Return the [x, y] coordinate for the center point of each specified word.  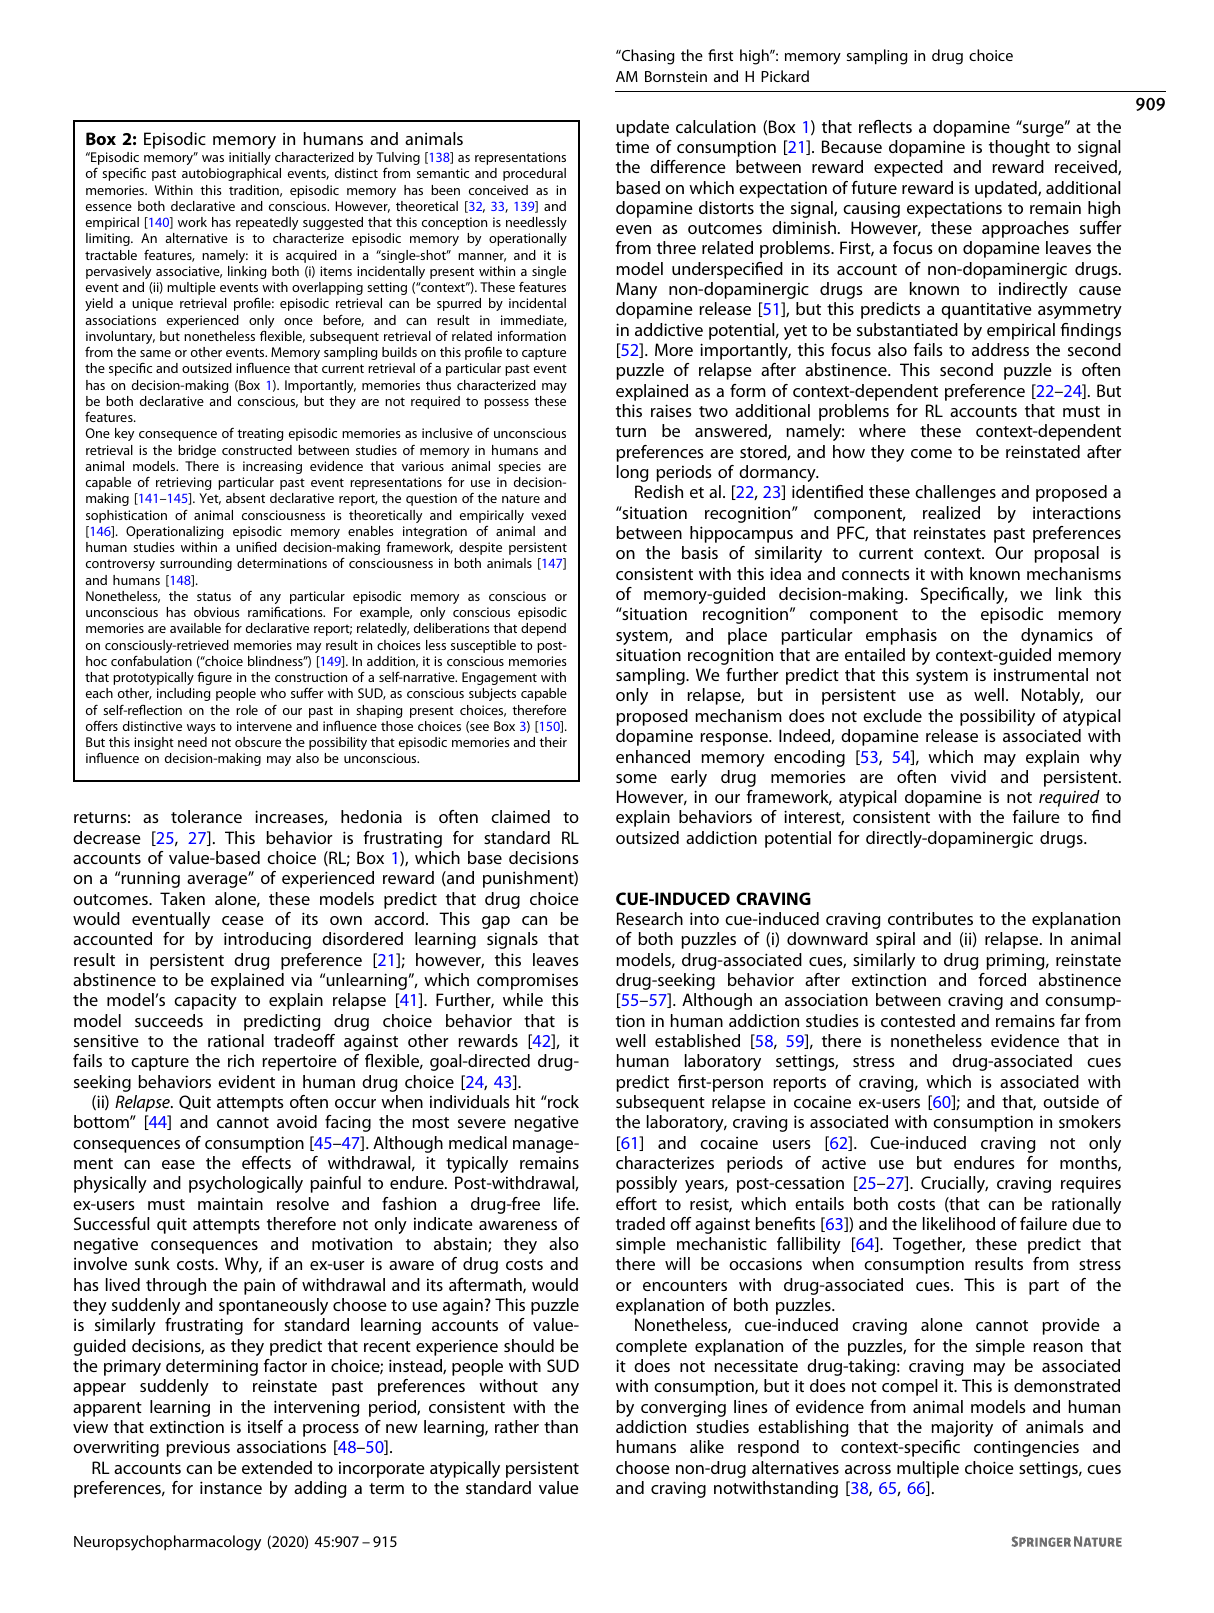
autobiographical [231, 174]
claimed [520, 816]
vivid [968, 776]
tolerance [206, 816]
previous [198, 1448]
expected [908, 168]
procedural [534, 174]
